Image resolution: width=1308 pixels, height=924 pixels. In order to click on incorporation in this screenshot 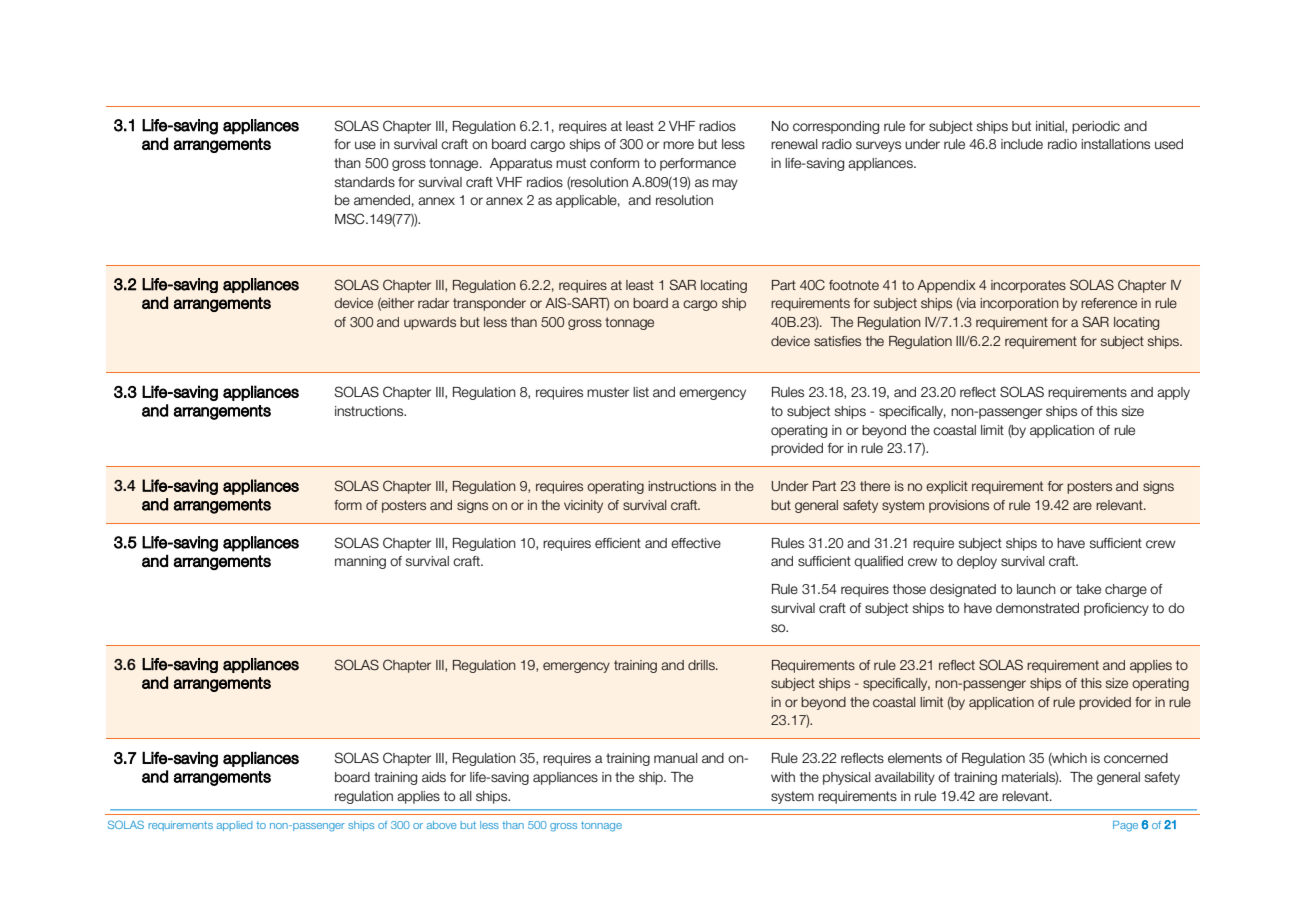, I will do `click(1019, 304)`.
